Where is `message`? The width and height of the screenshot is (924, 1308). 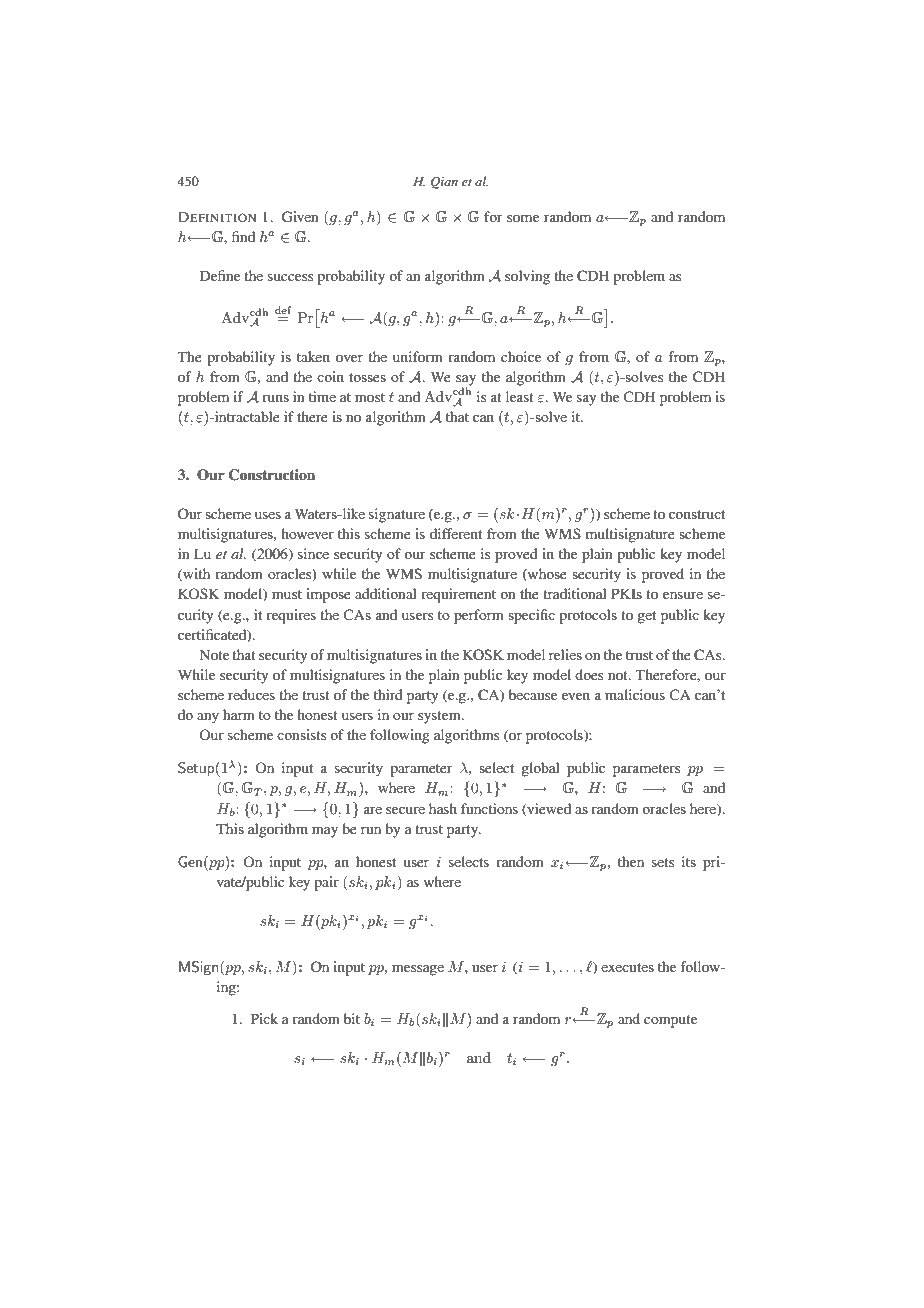
message is located at coordinates (418, 970).
